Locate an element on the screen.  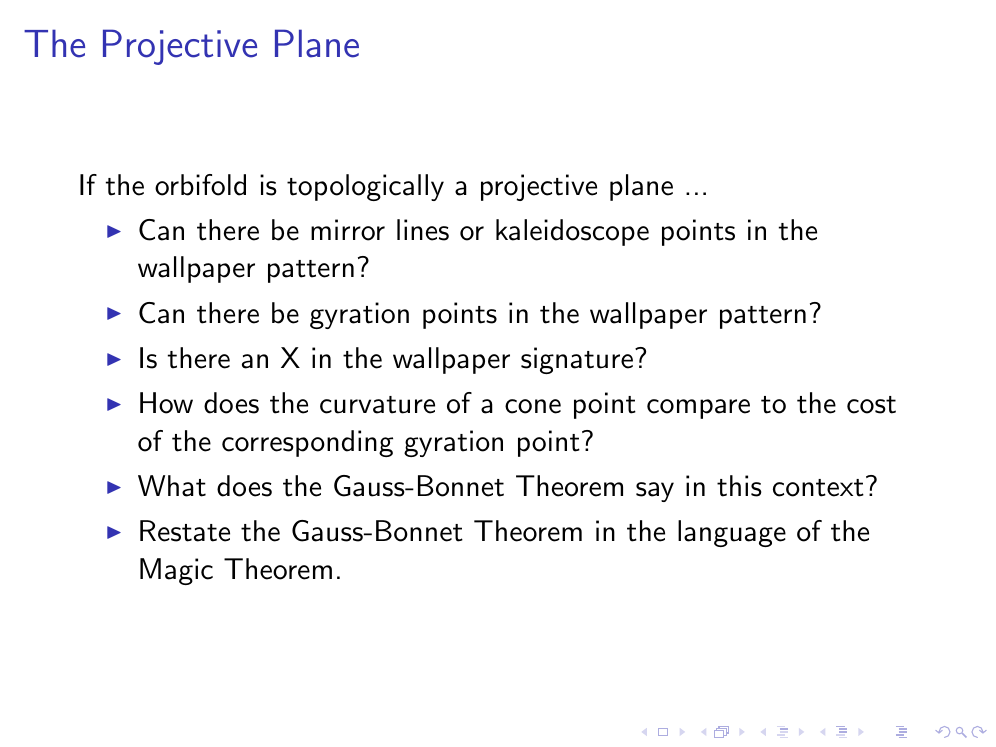
cost is located at coordinates (871, 405).
